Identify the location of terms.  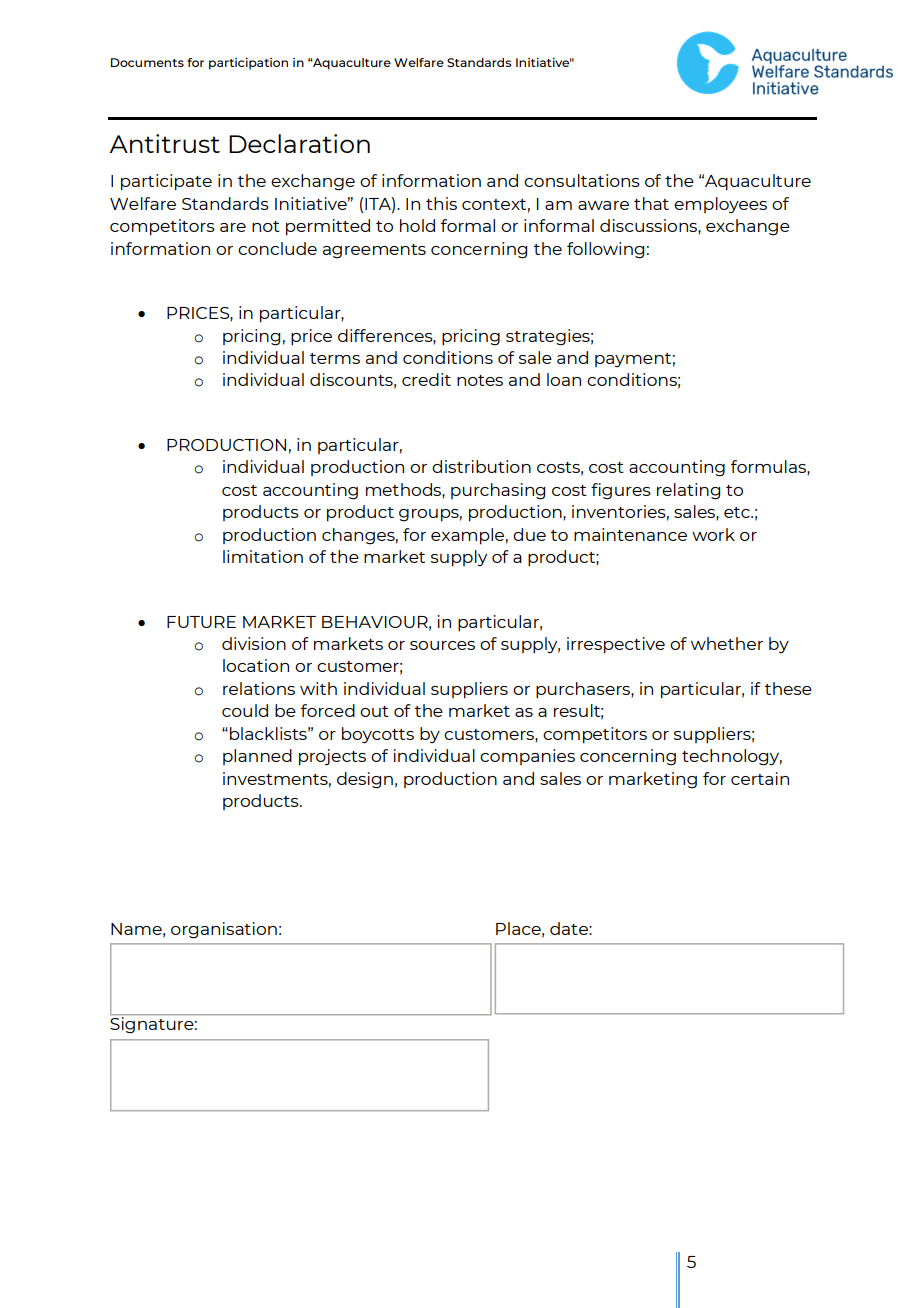
(335, 358).
